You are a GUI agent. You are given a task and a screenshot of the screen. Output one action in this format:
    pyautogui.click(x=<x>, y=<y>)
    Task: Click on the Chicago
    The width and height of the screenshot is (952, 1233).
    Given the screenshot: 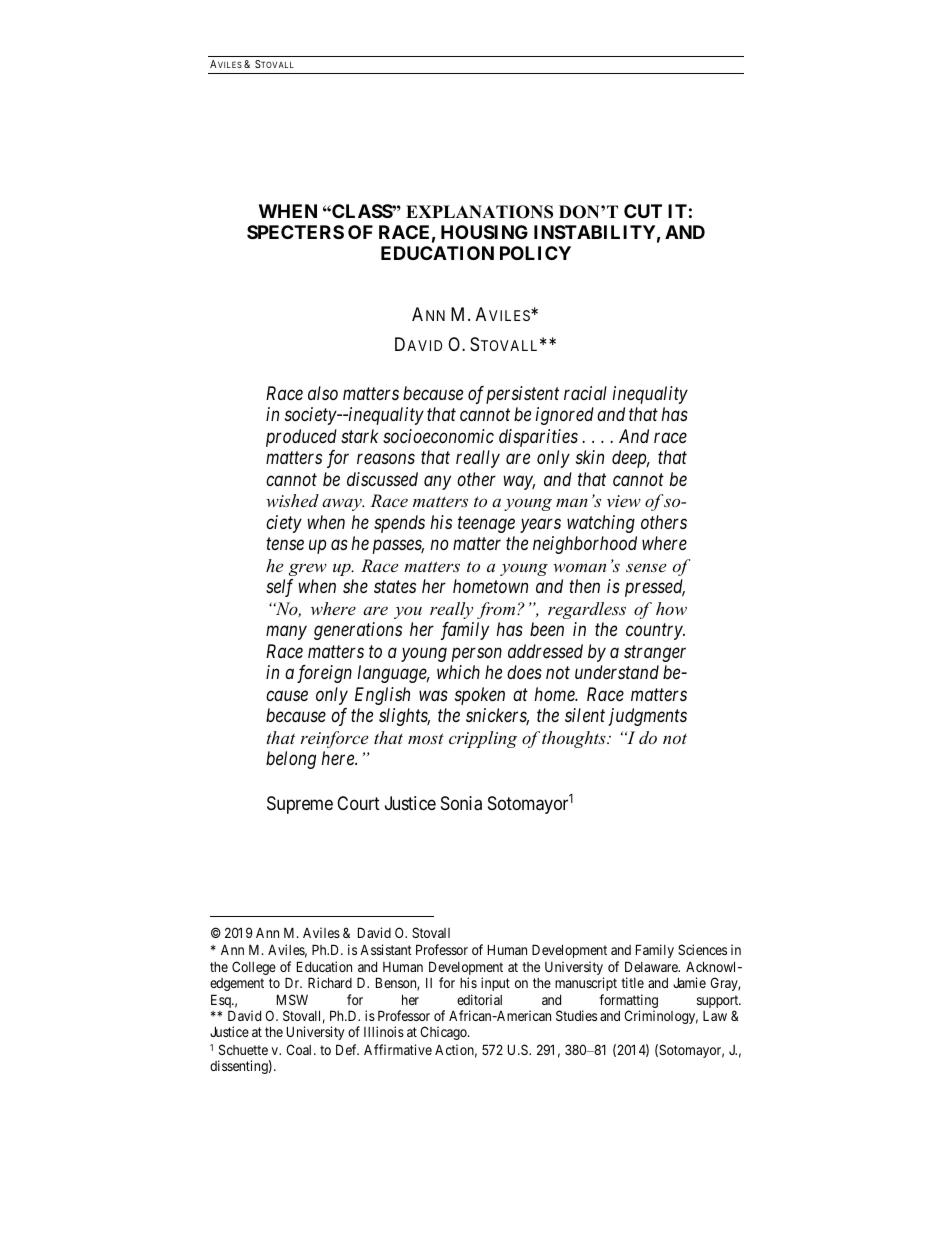 What is the action you would take?
    pyautogui.click(x=444, y=1033)
